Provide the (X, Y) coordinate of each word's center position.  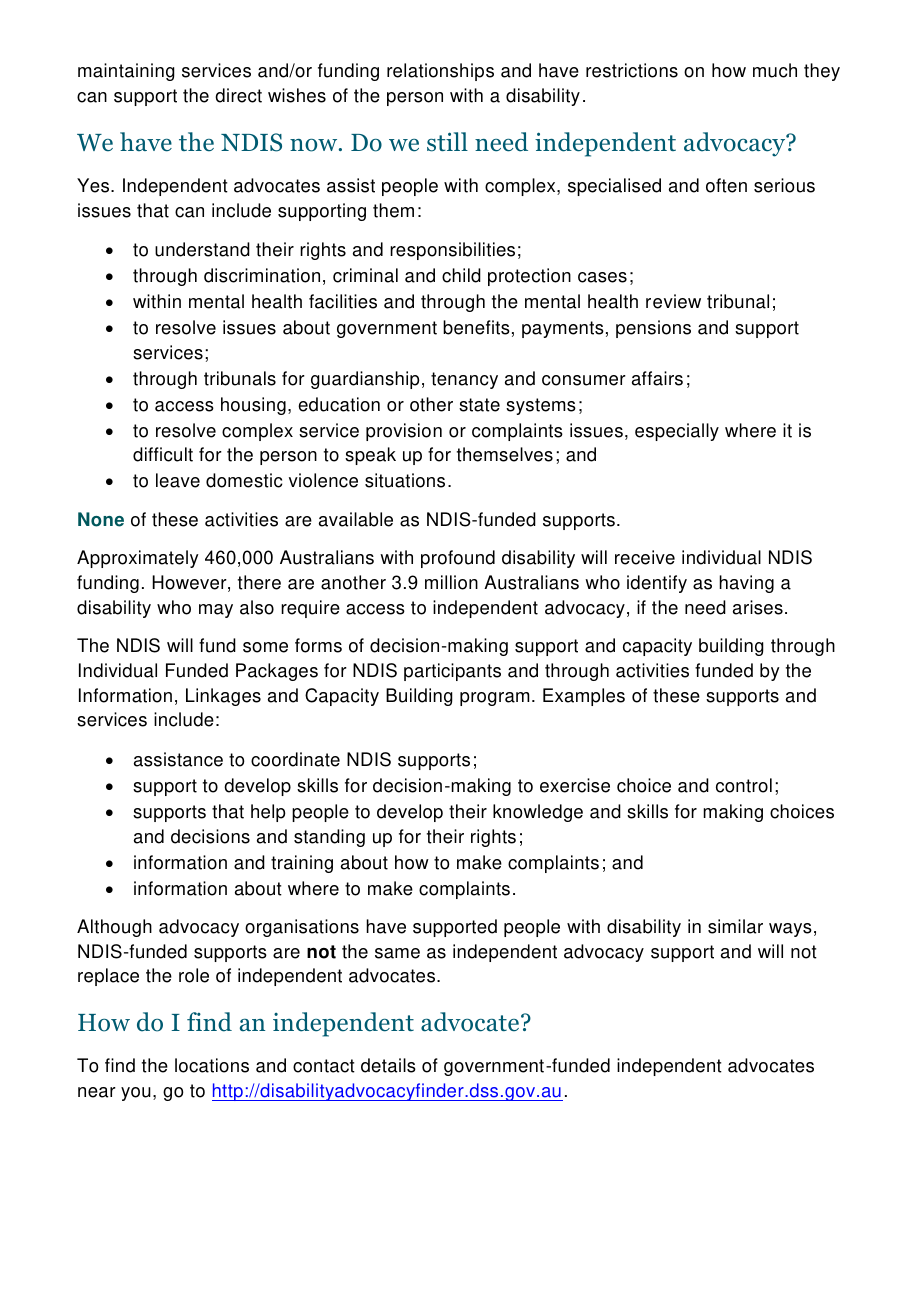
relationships (440, 72)
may (216, 611)
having (746, 584)
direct (238, 95)
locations (212, 1065)
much (775, 70)
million (451, 582)
